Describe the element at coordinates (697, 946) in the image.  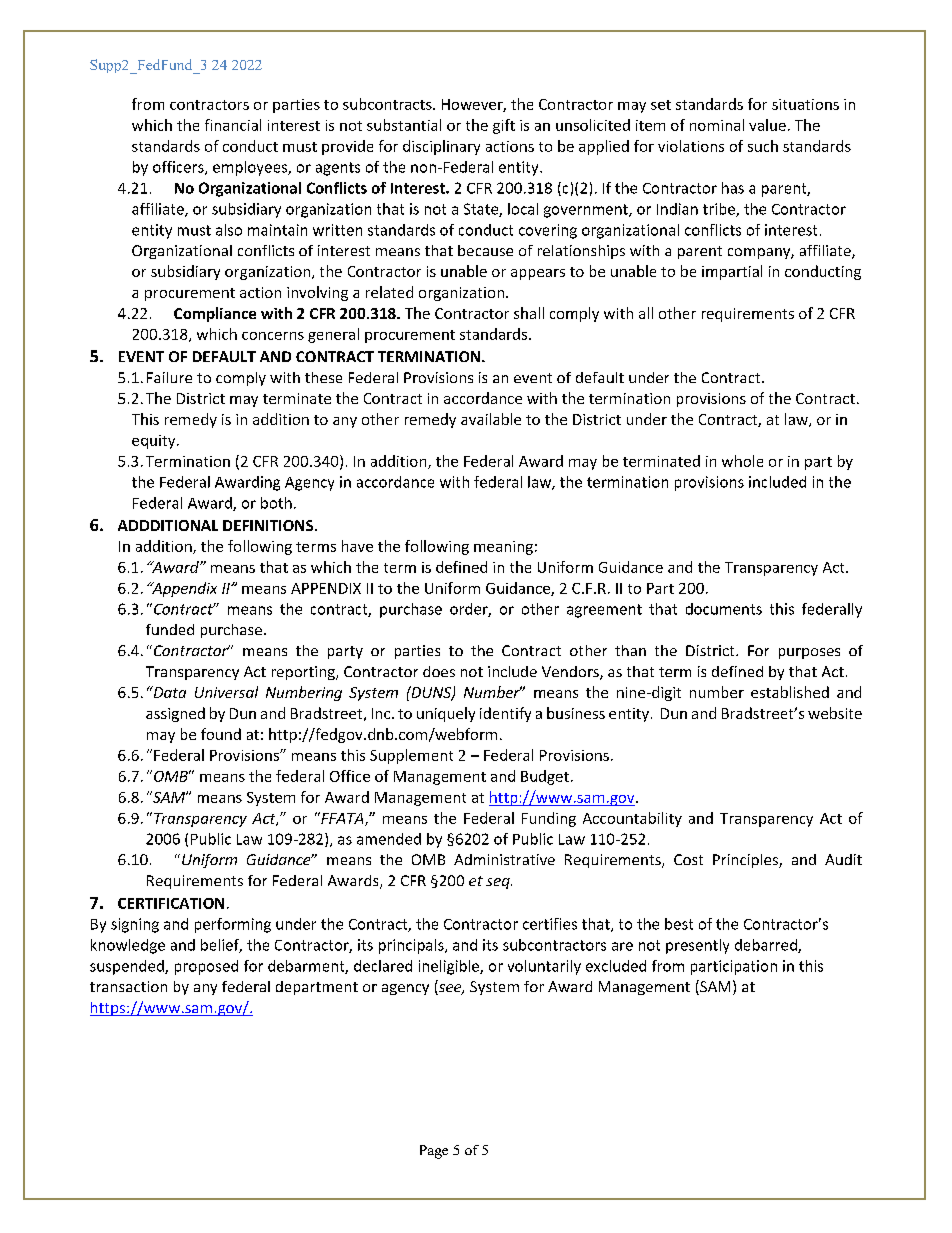
I see `presently` at that location.
